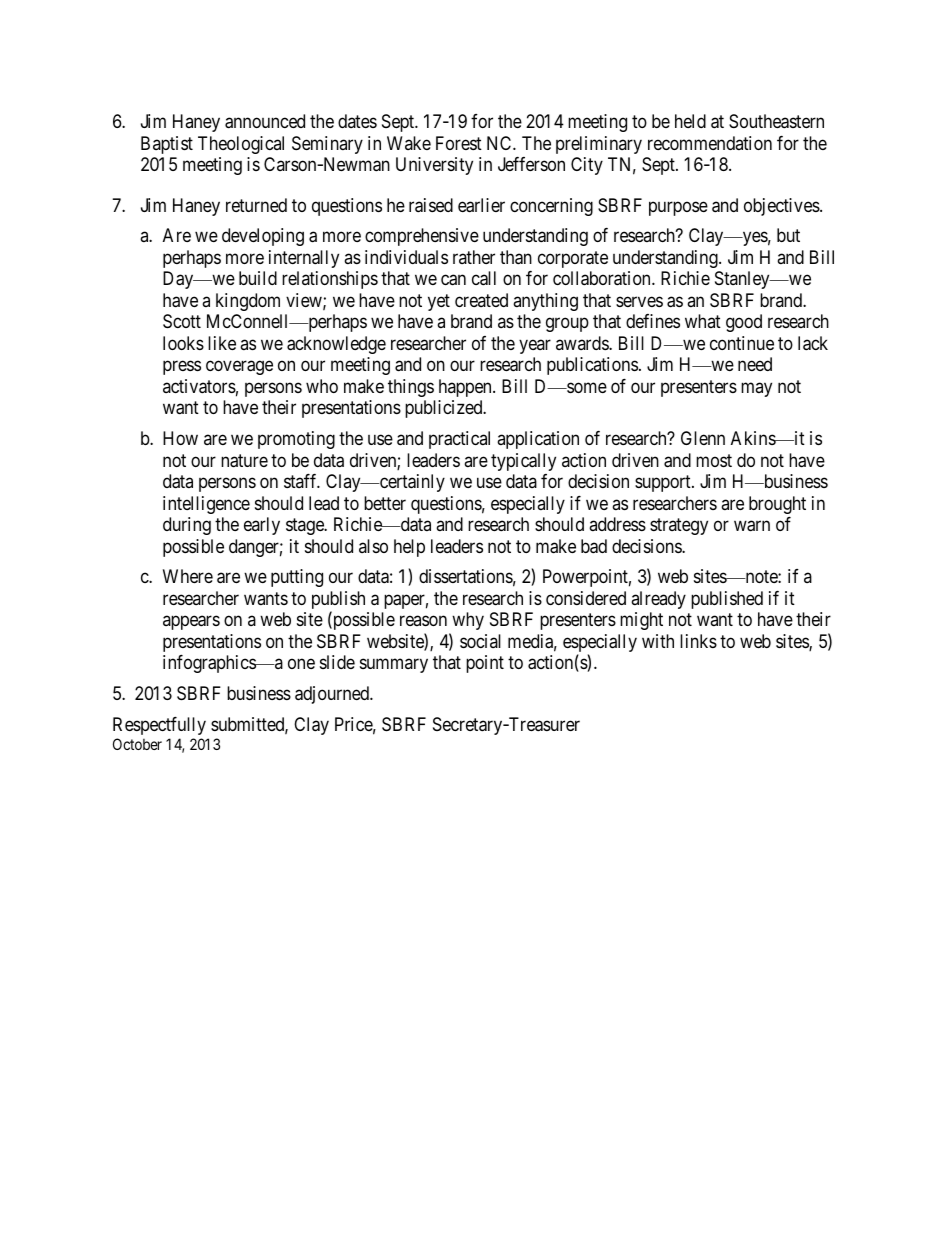  What do you see at coordinates (159, 726) in the page?
I see `Respectfully` at bounding box center [159, 726].
